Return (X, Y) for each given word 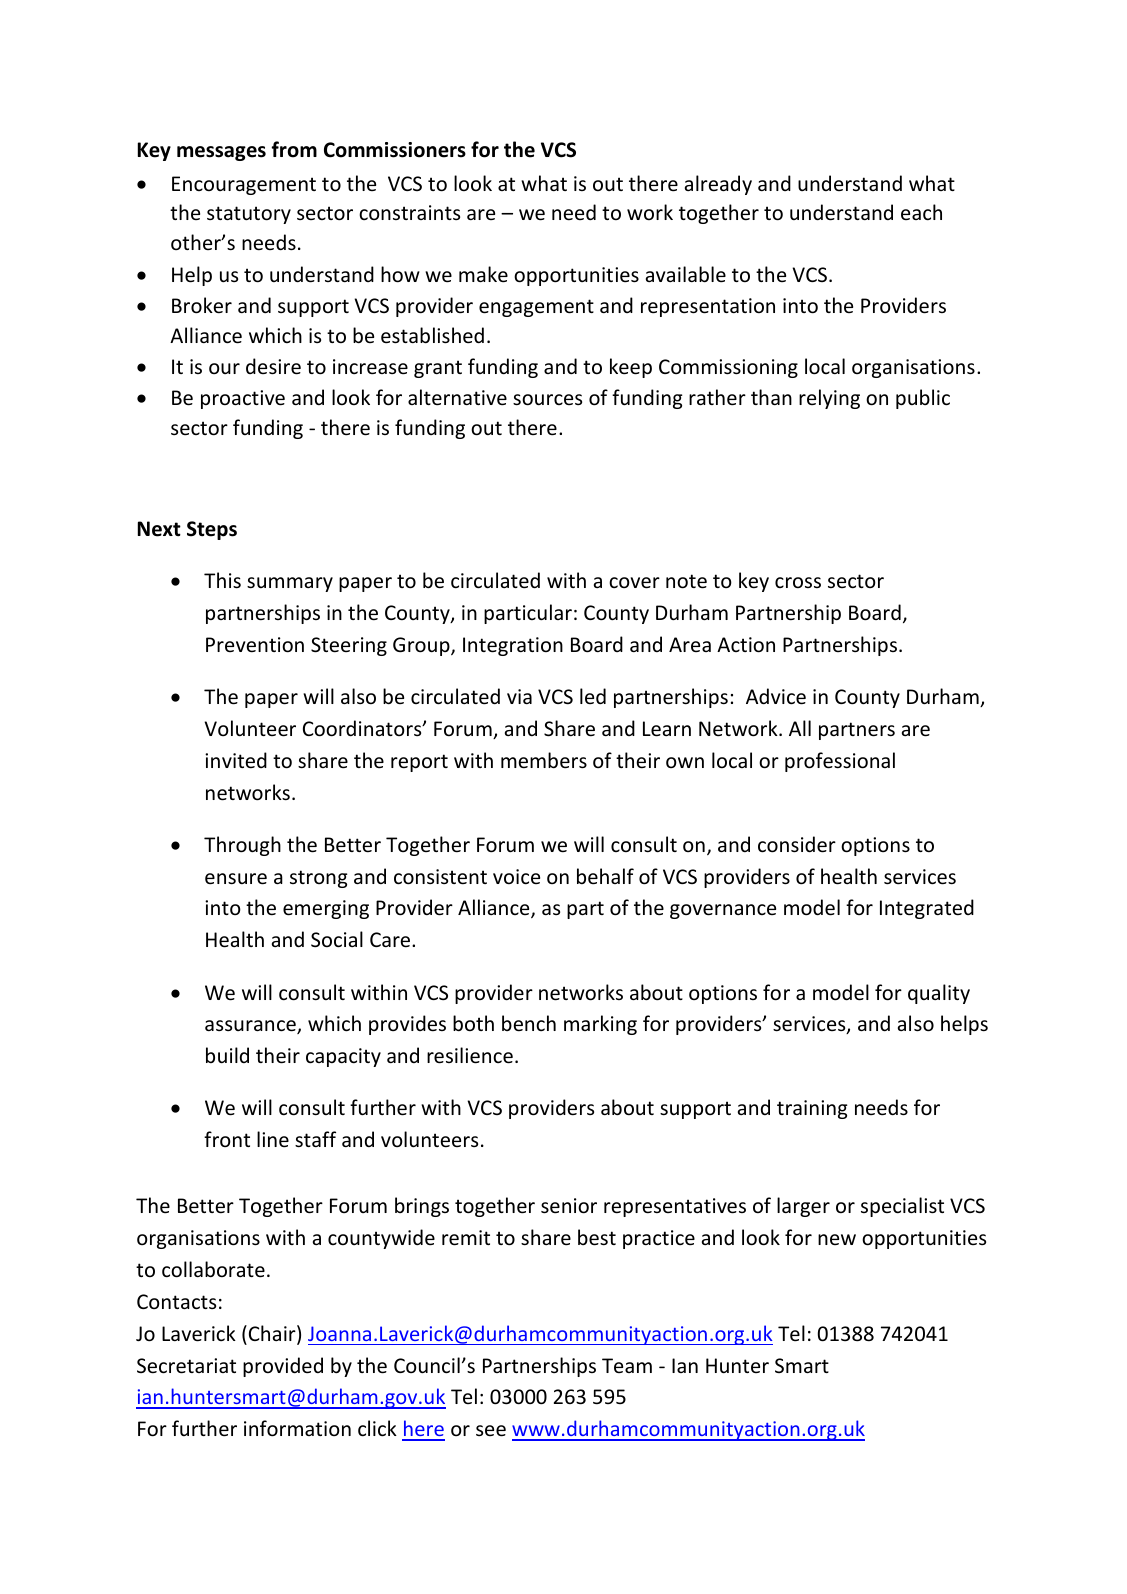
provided (283, 1367)
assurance (251, 1027)
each (921, 212)
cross (798, 582)
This (222, 580)
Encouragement (244, 185)
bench (529, 1023)
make (483, 274)
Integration (513, 646)
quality (939, 994)
